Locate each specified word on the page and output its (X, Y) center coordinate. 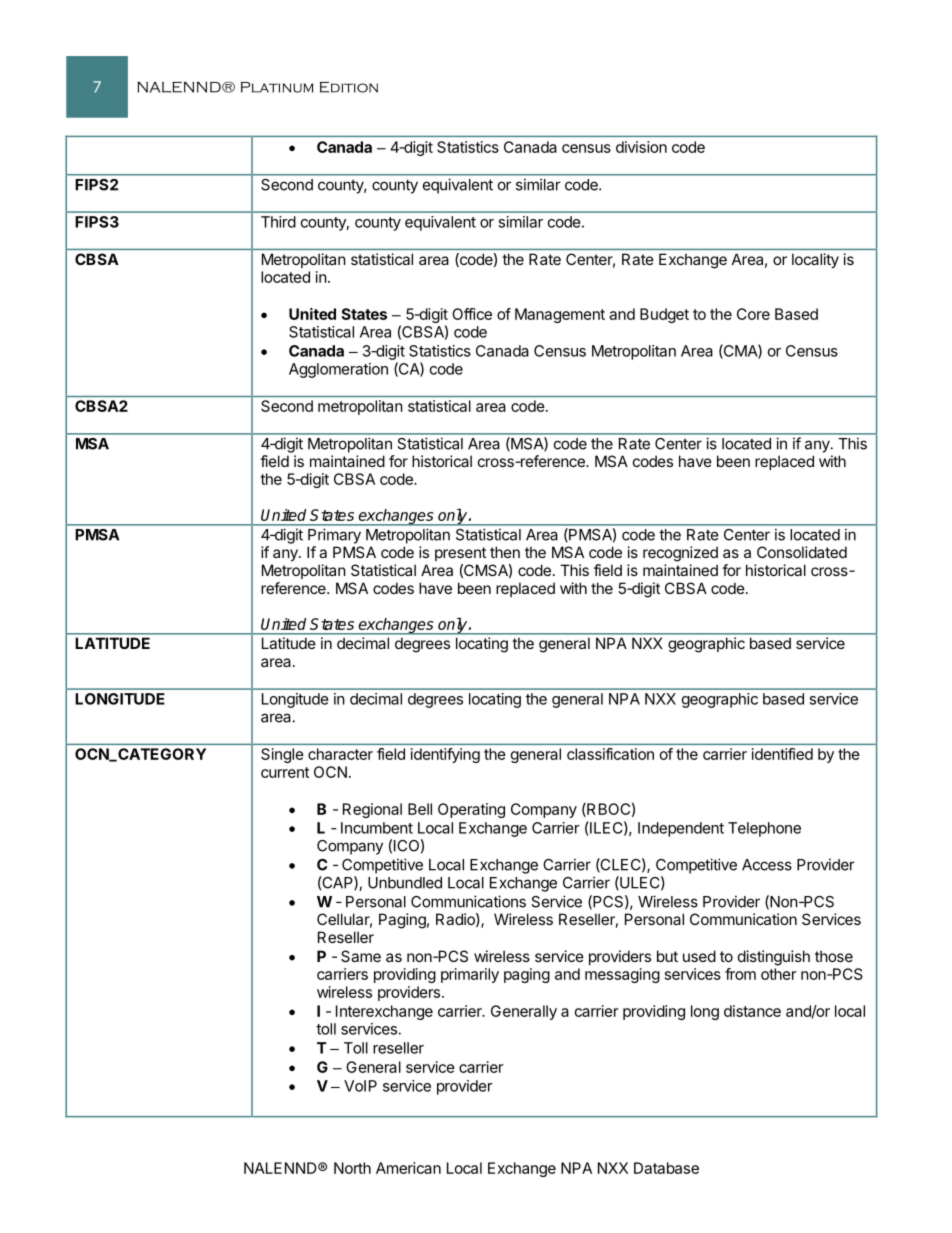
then (505, 552)
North (352, 1168)
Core (753, 314)
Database (666, 1168)
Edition (349, 87)
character (340, 754)
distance (752, 1011)
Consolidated (802, 552)
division (641, 147)
